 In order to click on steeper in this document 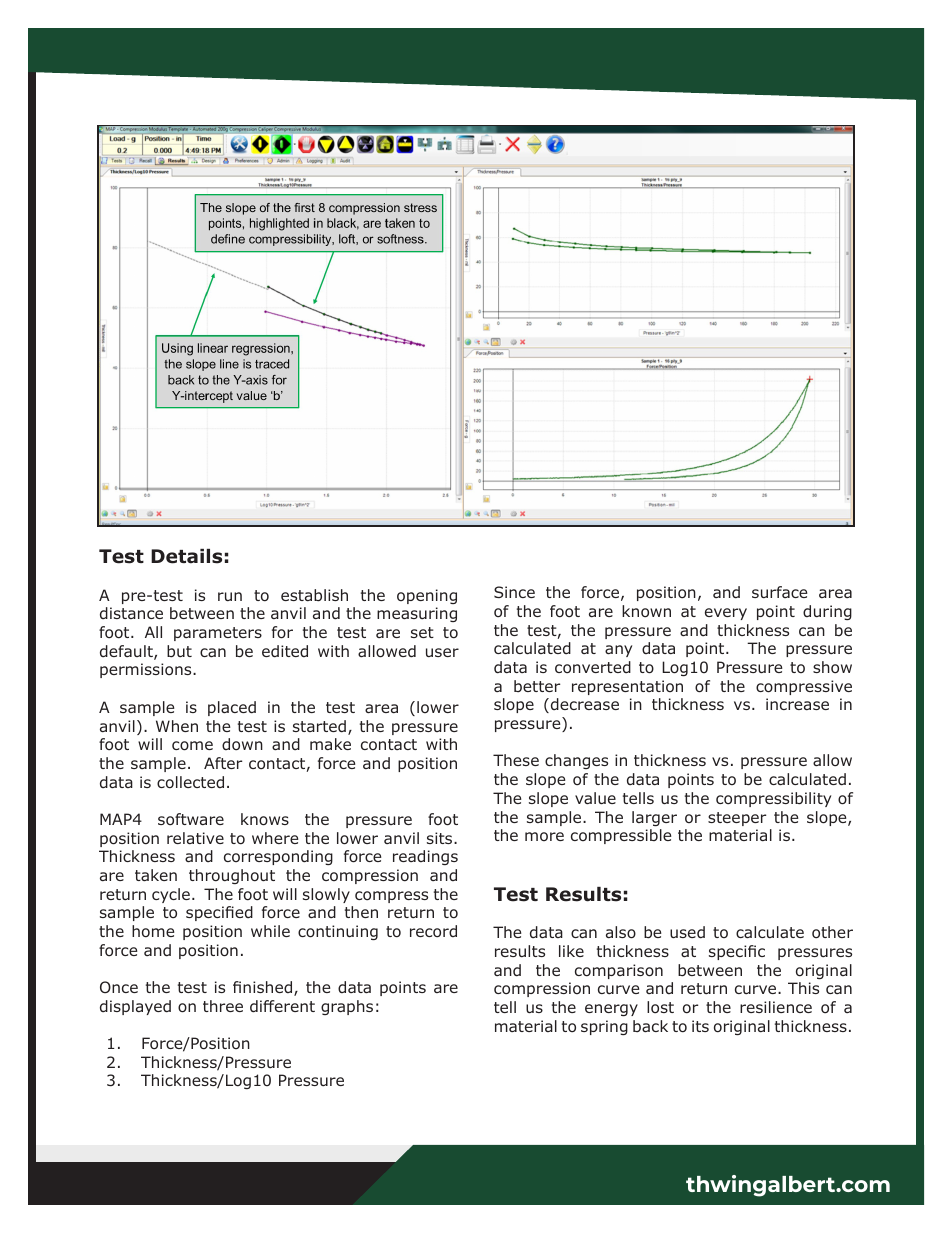, I will do `click(737, 819)`.
